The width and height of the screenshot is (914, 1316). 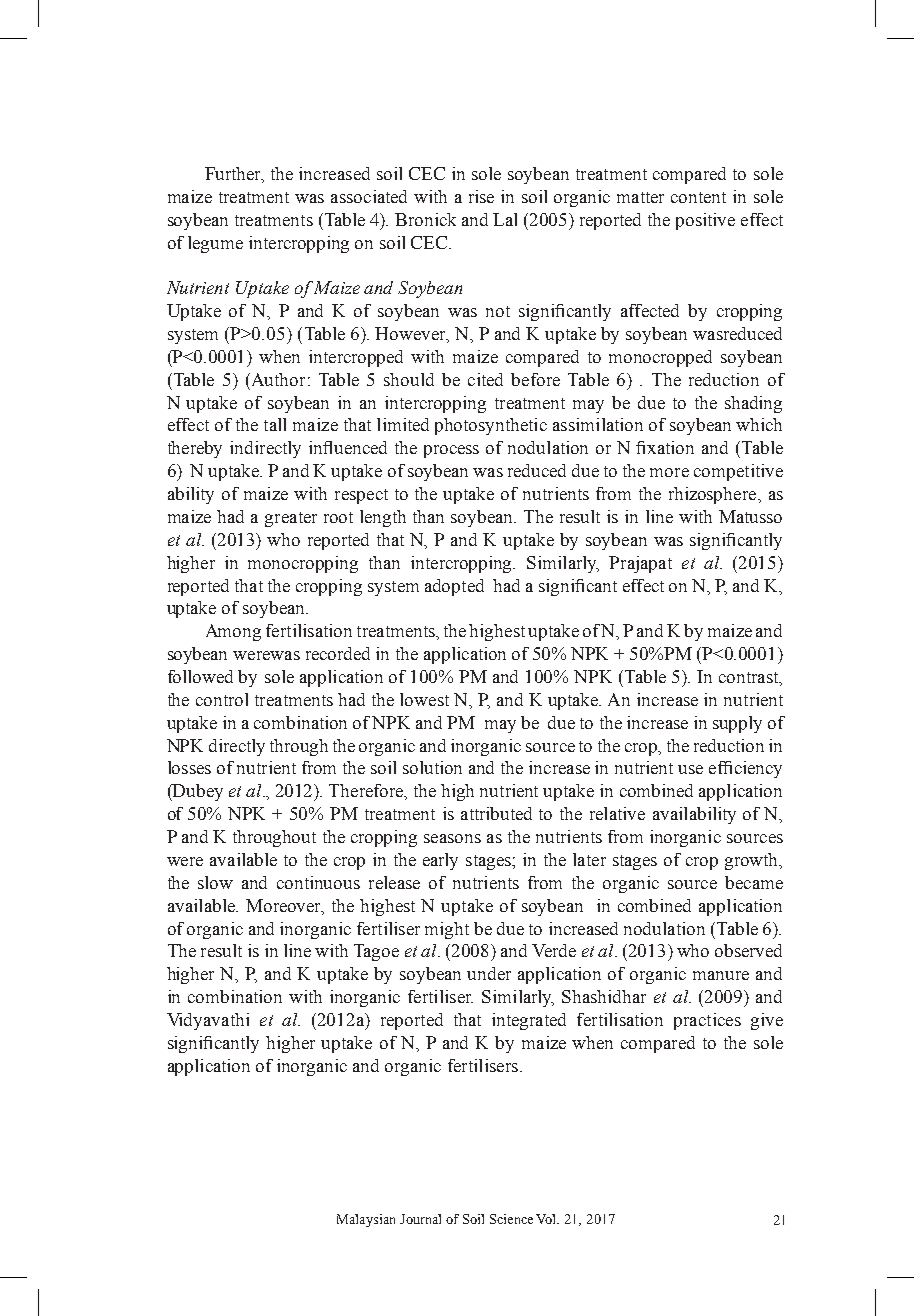 I want to click on Further, so click(x=234, y=175).
